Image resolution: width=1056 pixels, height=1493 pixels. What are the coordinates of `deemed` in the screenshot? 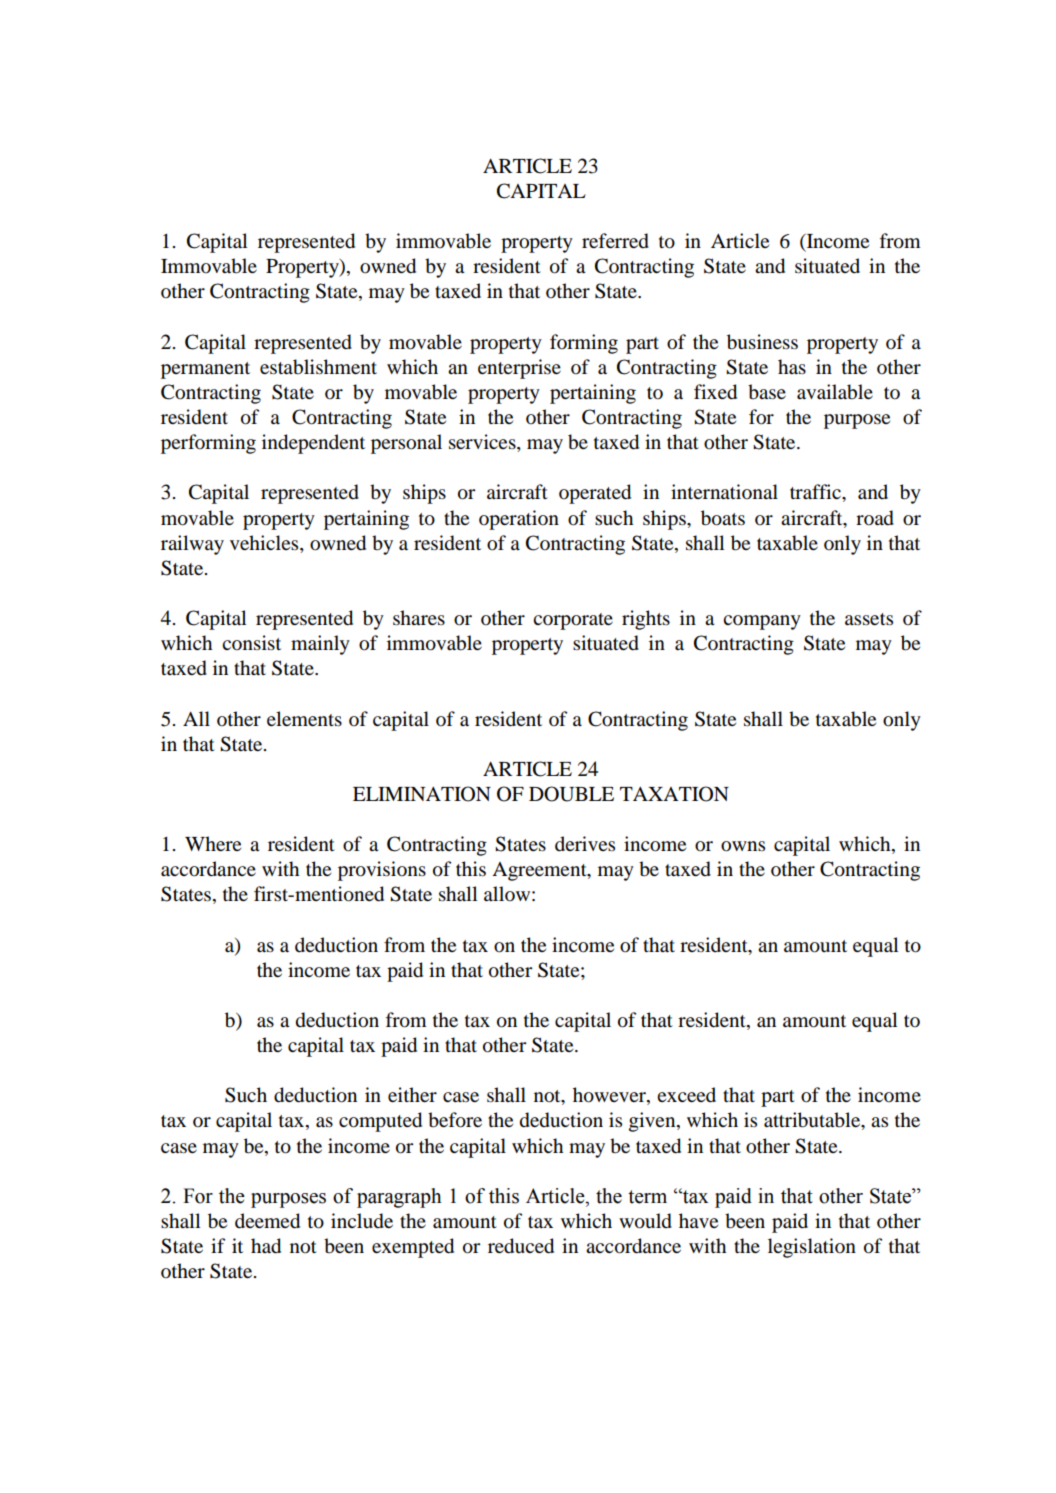 It's located at (267, 1221).
